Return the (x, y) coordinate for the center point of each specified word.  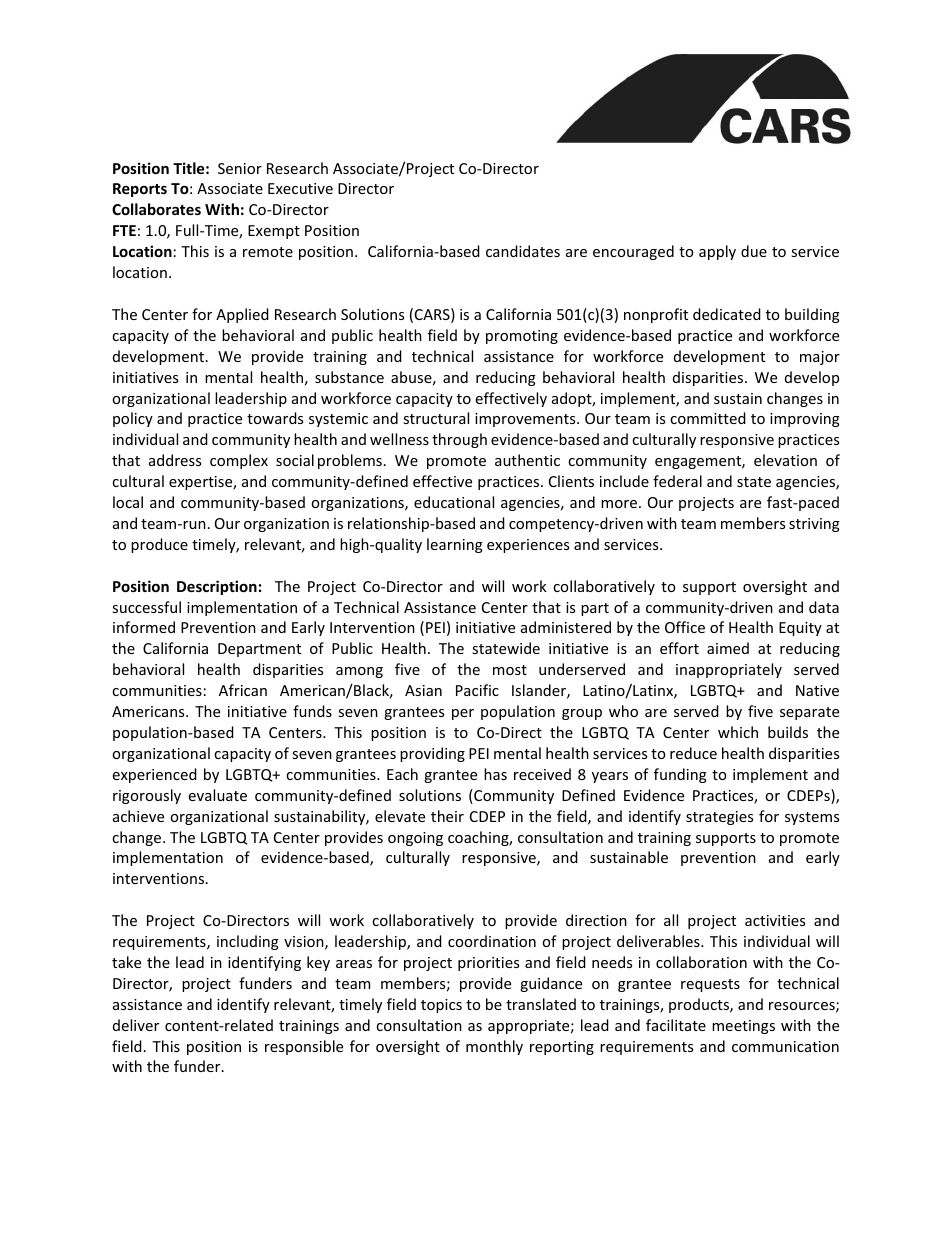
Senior (240, 168)
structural (436, 418)
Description (217, 587)
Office (685, 627)
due (754, 251)
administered (566, 627)
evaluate (218, 795)
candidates (523, 251)
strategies (719, 818)
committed (708, 418)
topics (441, 1006)
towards (275, 418)
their (447, 816)
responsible (304, 1047)
